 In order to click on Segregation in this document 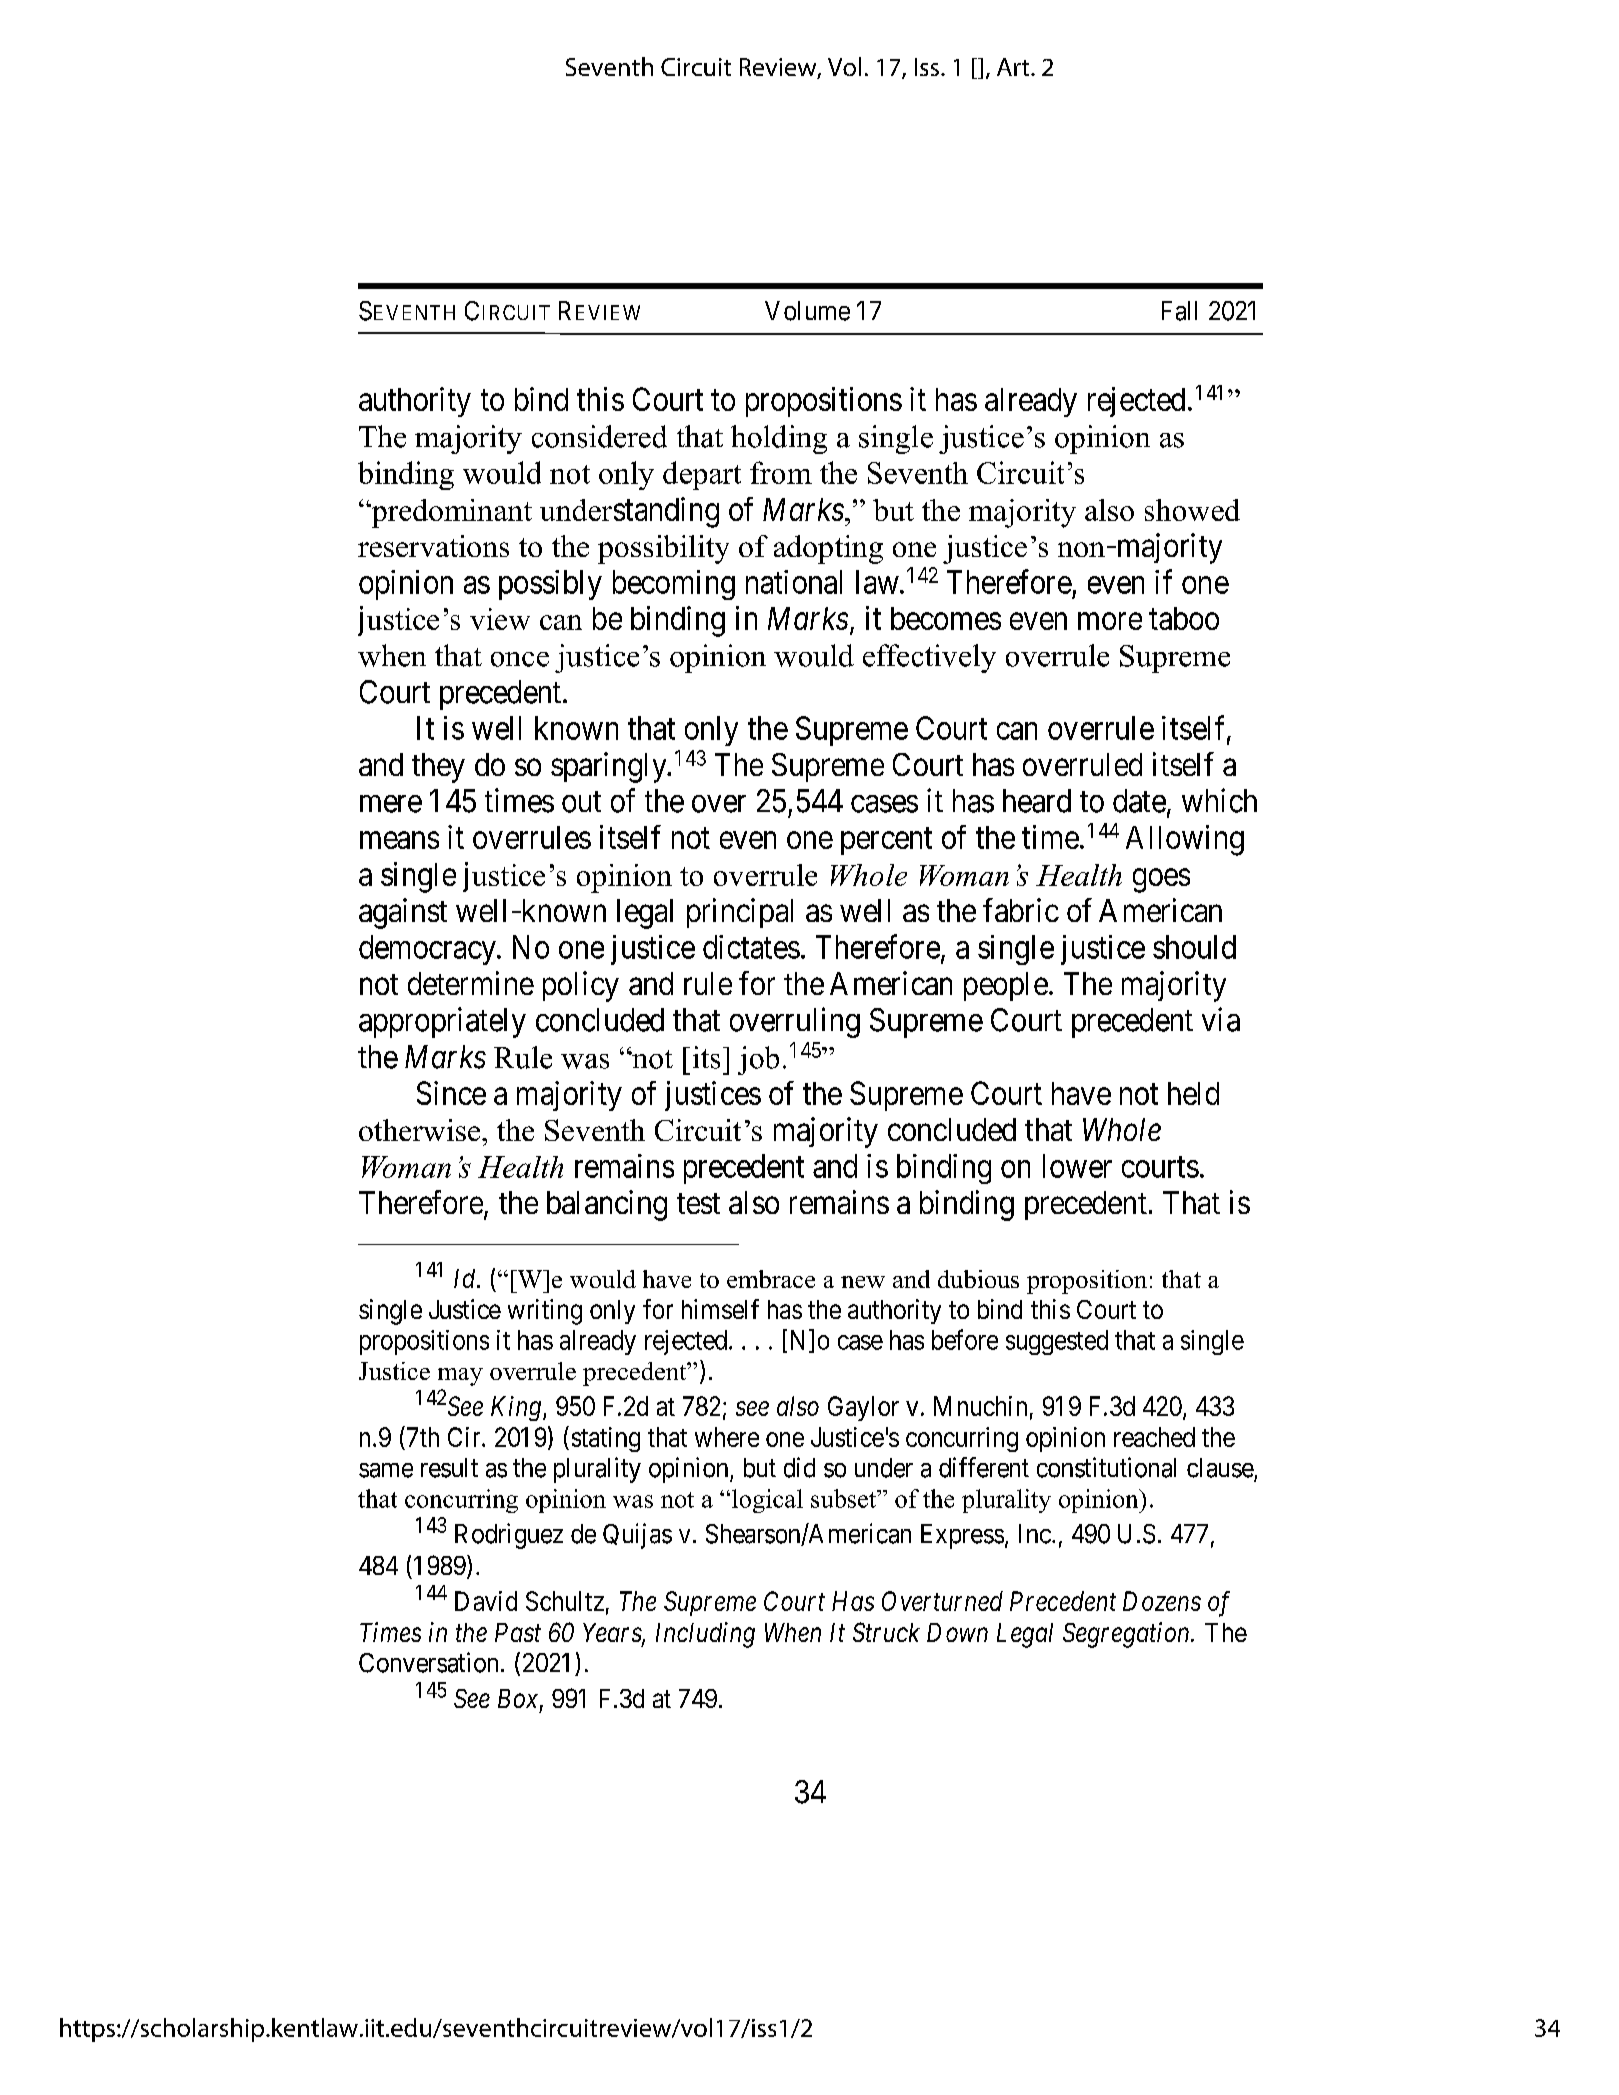, I will do `click(1127, 1635)`.
